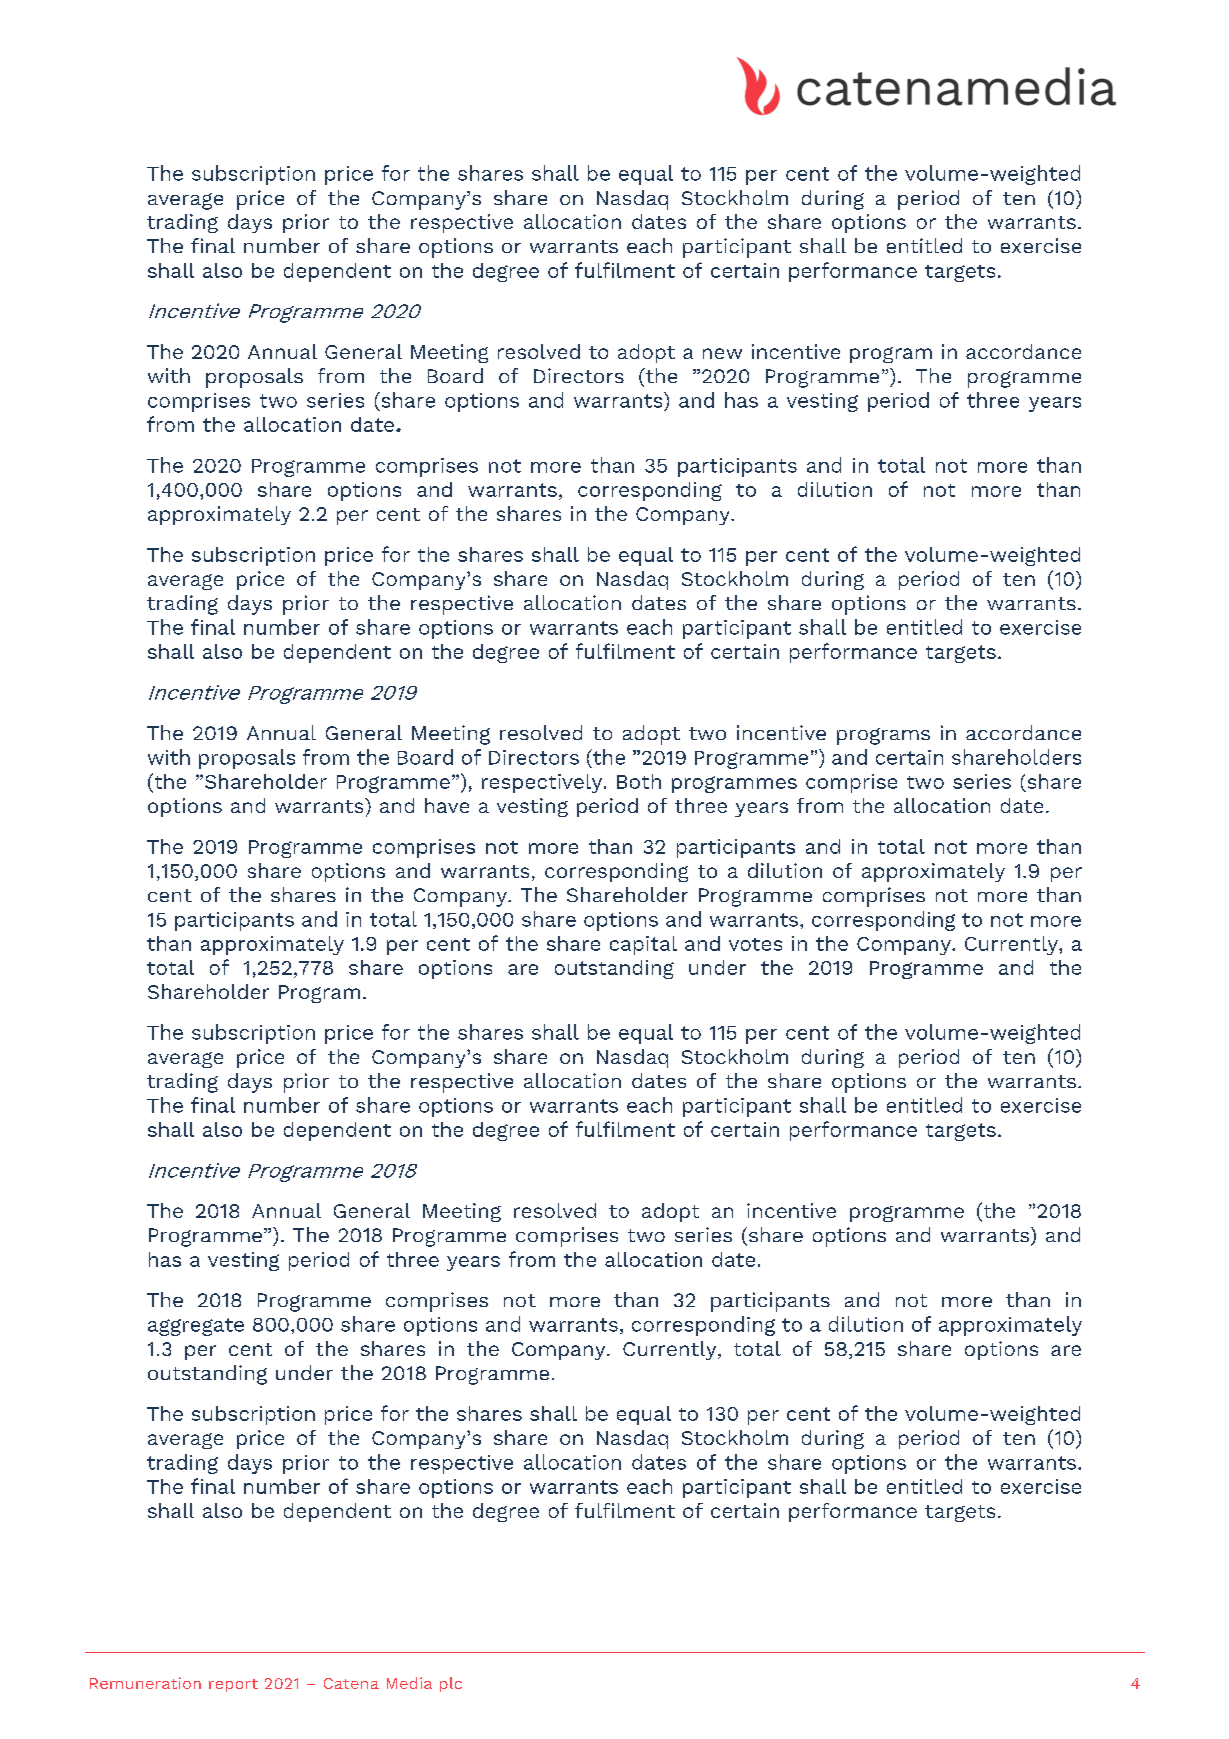 This screenshot has width=1229, height=1739. Describe the element at coordinates (722, 353) in the screenshot. I see `new` at that location.
